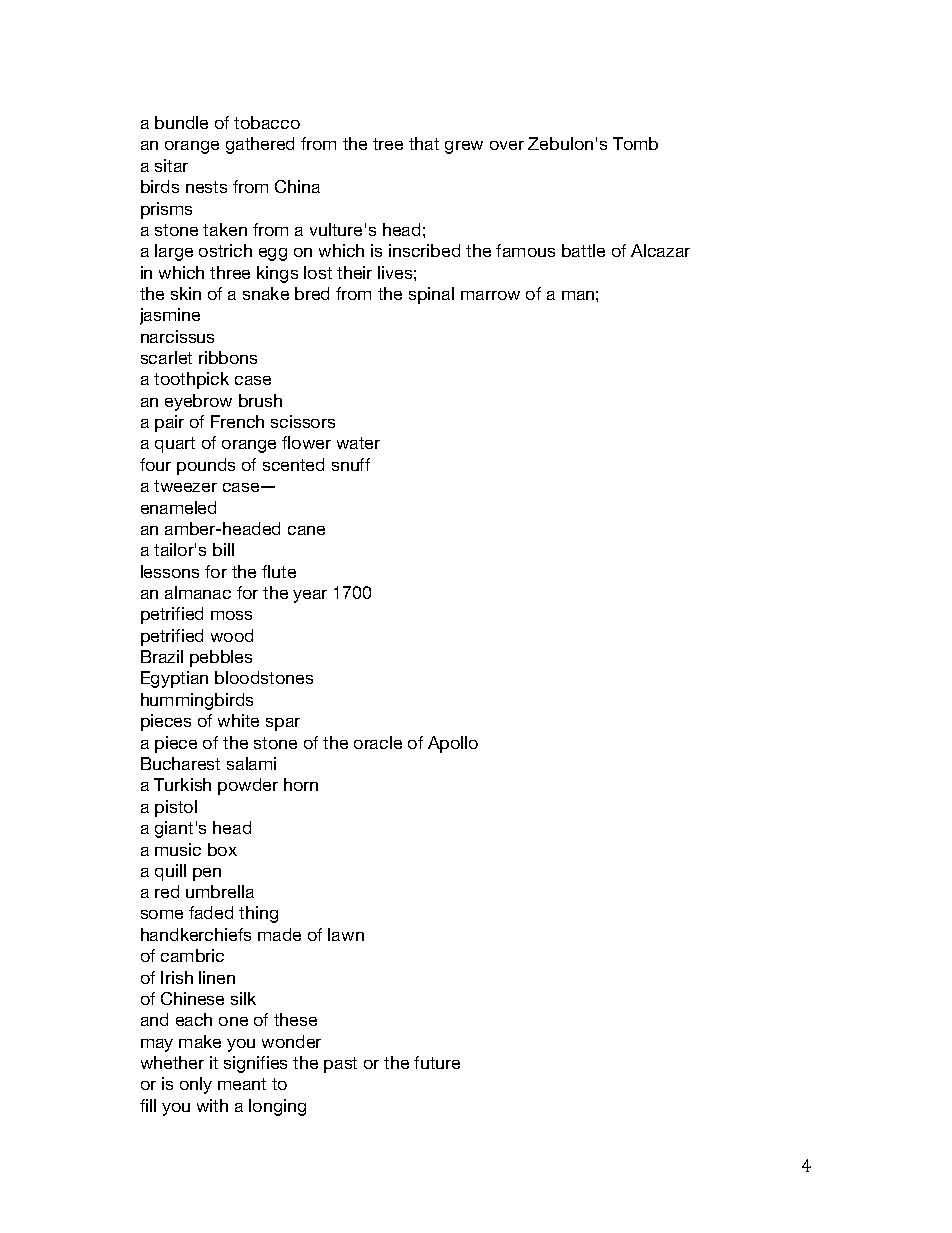  What do you see at coordinates (196, 1085) in the screenshot?
I see `only` at bounding box center [196, 1085].
